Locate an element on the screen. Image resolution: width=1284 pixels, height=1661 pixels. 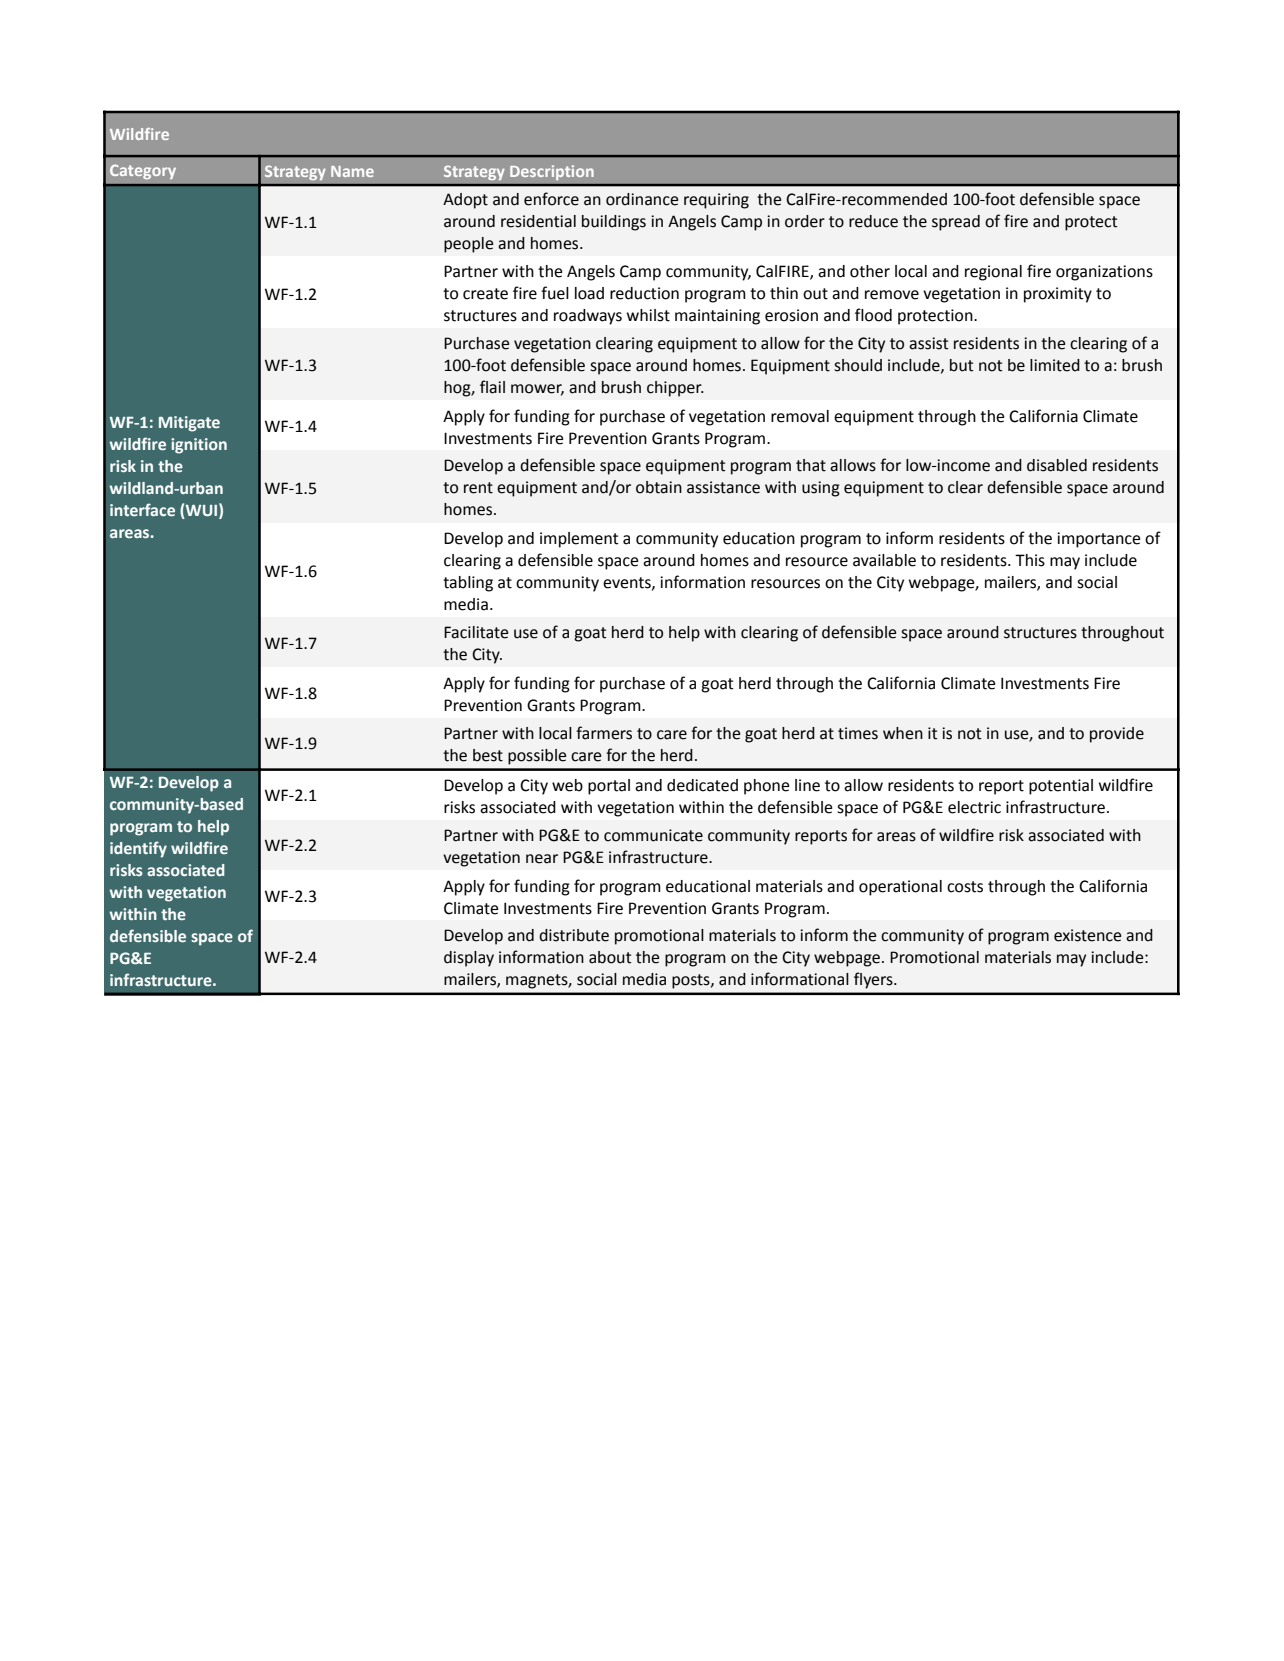
Mitigate is located at coordinates (189, 424).
